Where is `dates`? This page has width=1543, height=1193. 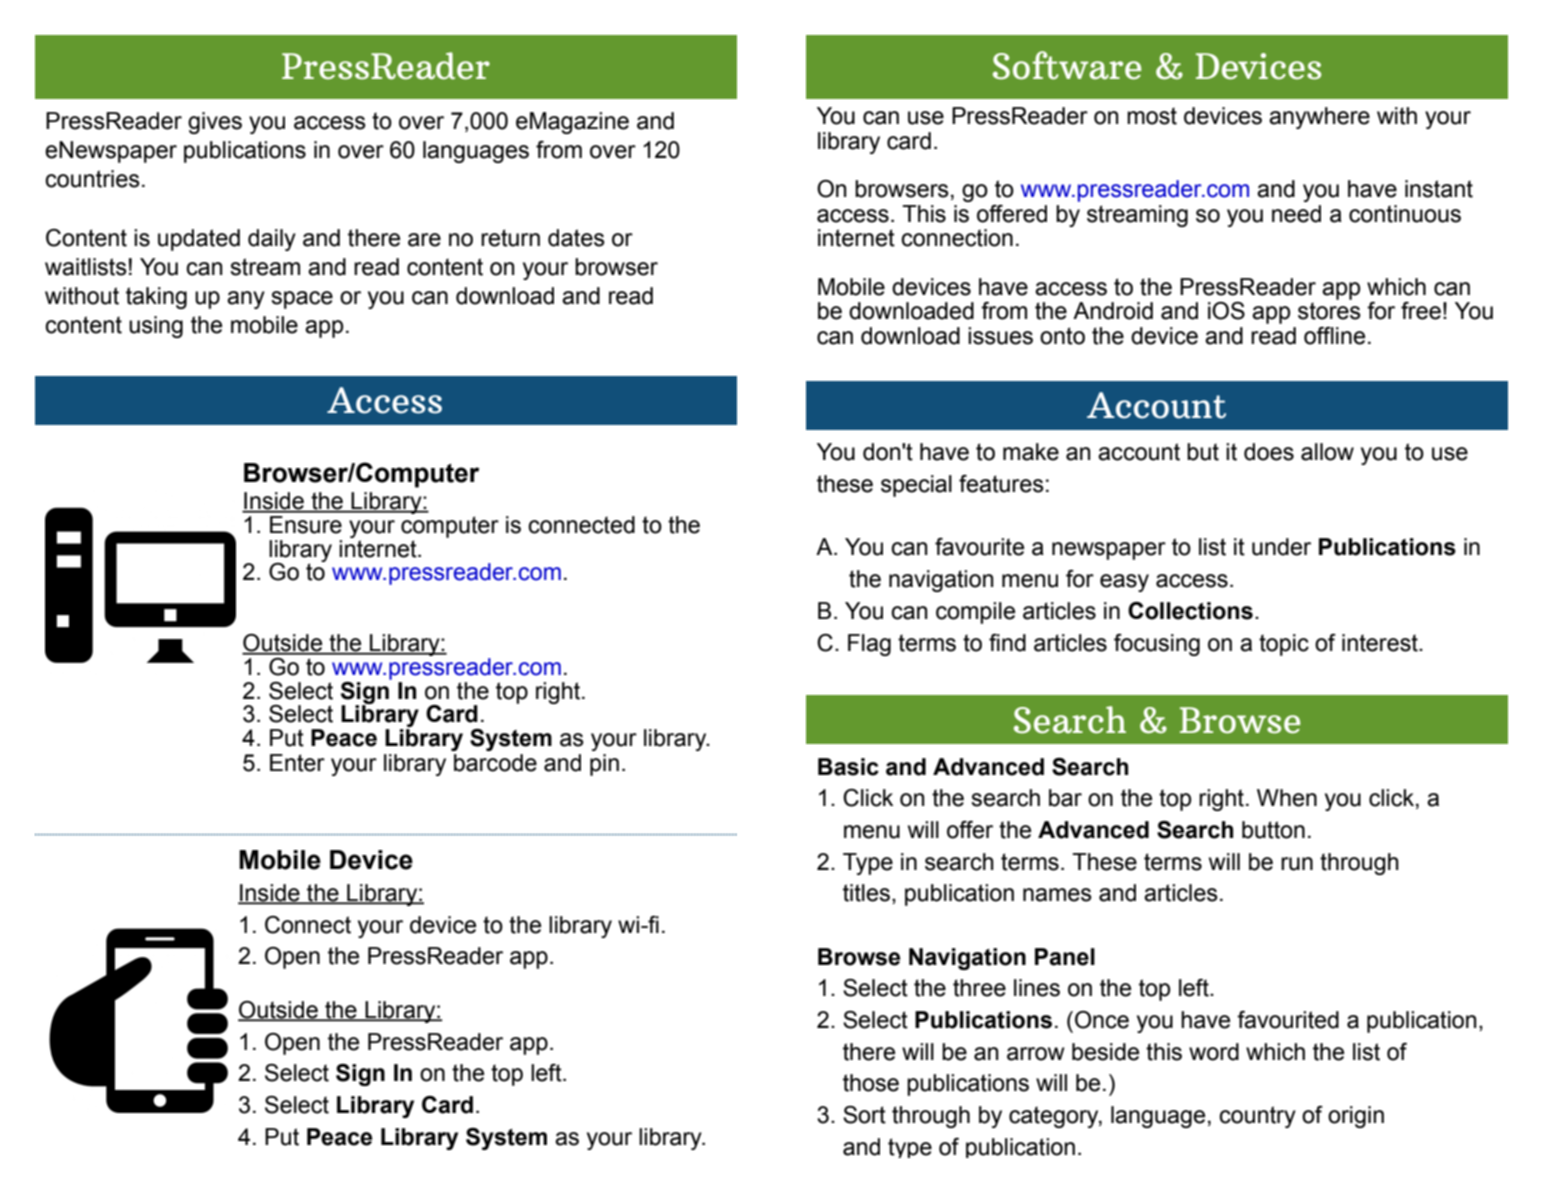 dates is located at coordinates (576, 238).
